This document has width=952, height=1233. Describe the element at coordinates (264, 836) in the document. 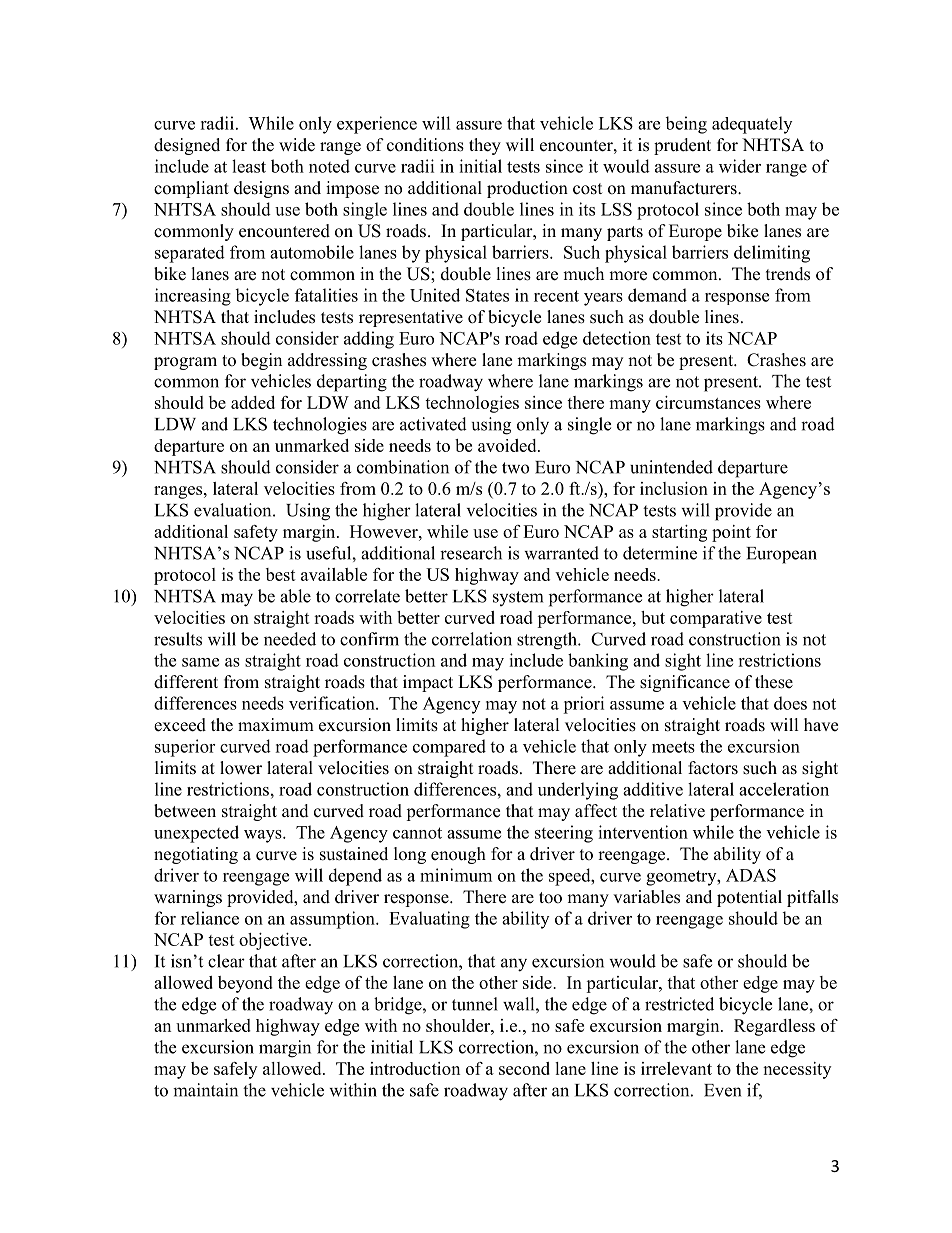

I see `ways` at that location.
